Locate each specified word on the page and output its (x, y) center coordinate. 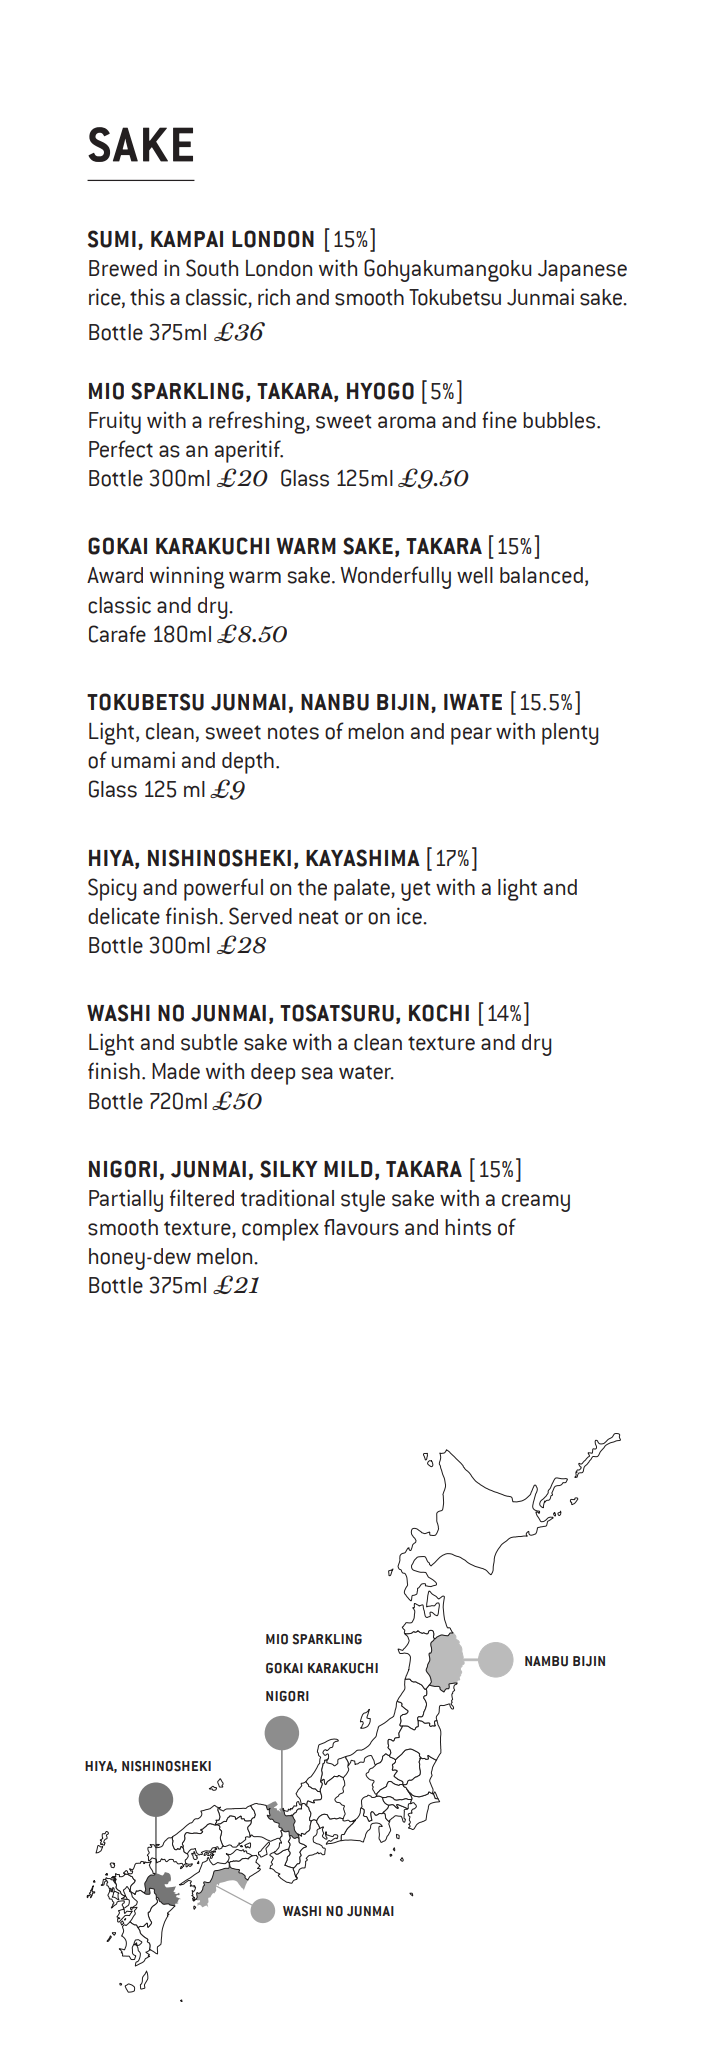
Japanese (582, 271)
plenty (570, 734)
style (363, 1201)
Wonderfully (395, 577)
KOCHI (439, 1013)
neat (319, 917)
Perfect (121, 449)
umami (143, 759)
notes (293, 732)
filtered (202, 1198)
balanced (541, 575)
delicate (124, 916)
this (147, 297)
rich (274, 297)
